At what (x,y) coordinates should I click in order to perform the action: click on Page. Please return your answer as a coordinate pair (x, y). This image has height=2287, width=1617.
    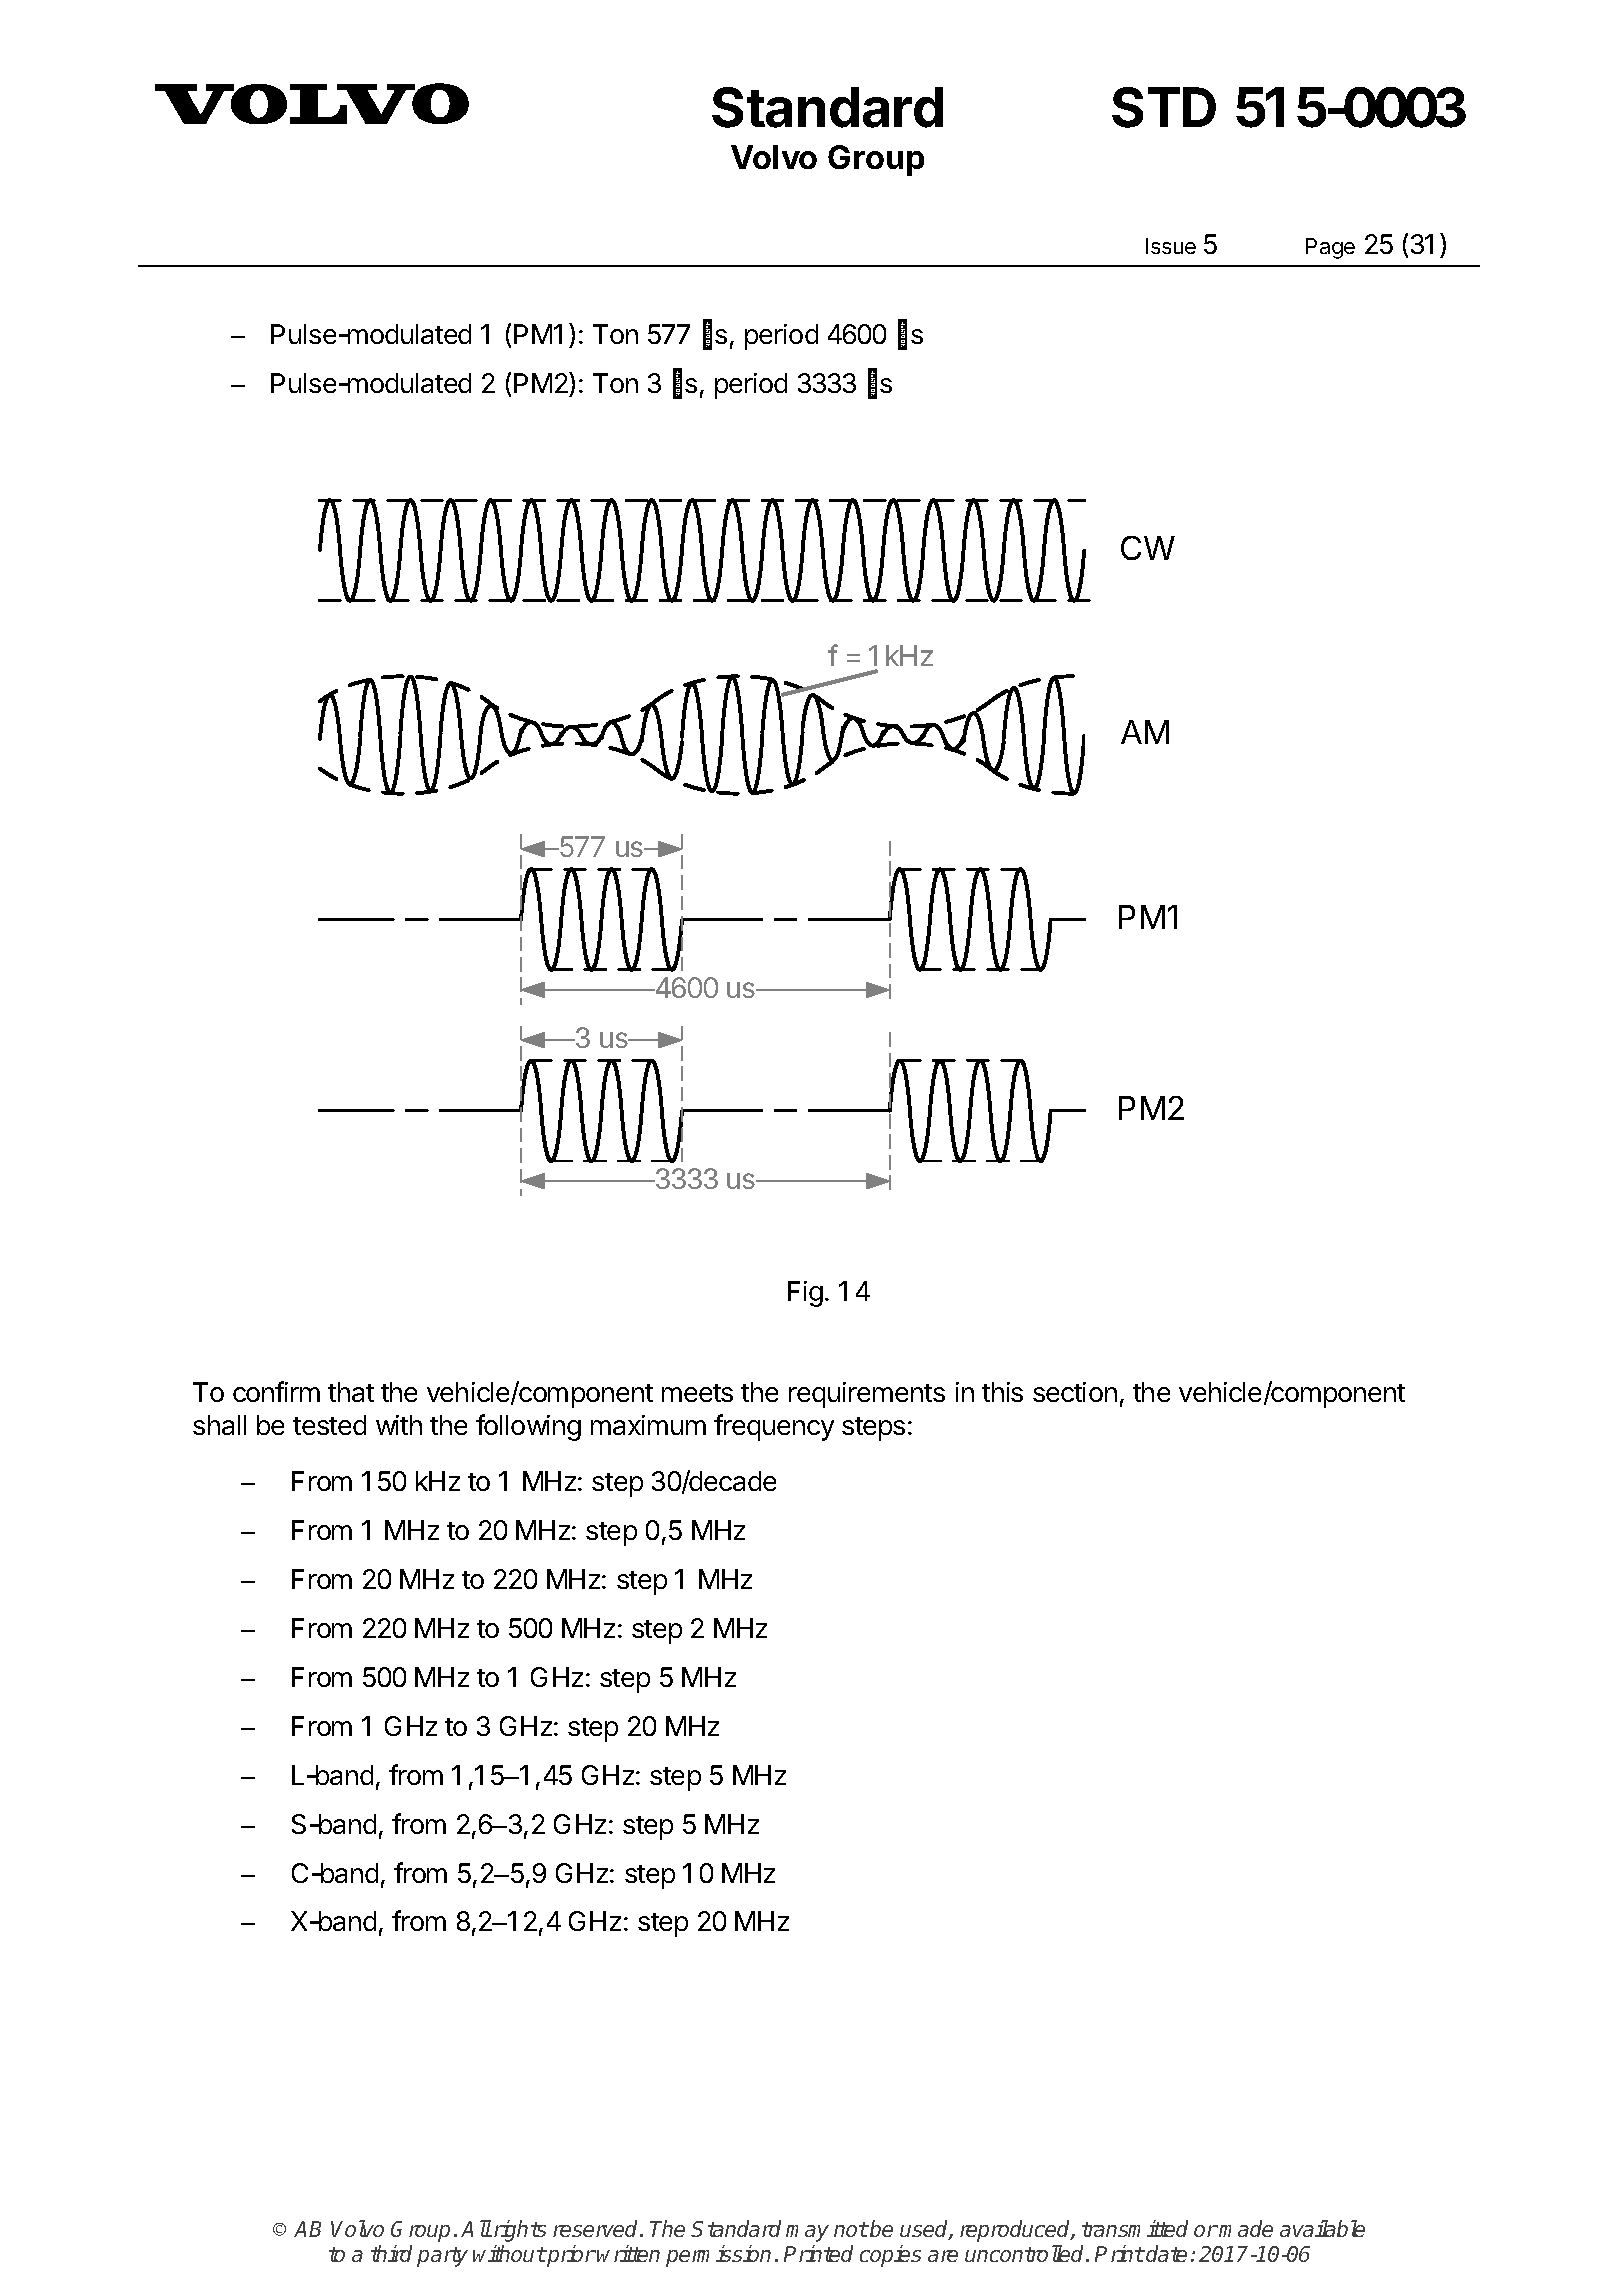
    Looking at the image, I should click on (1330, 248).
